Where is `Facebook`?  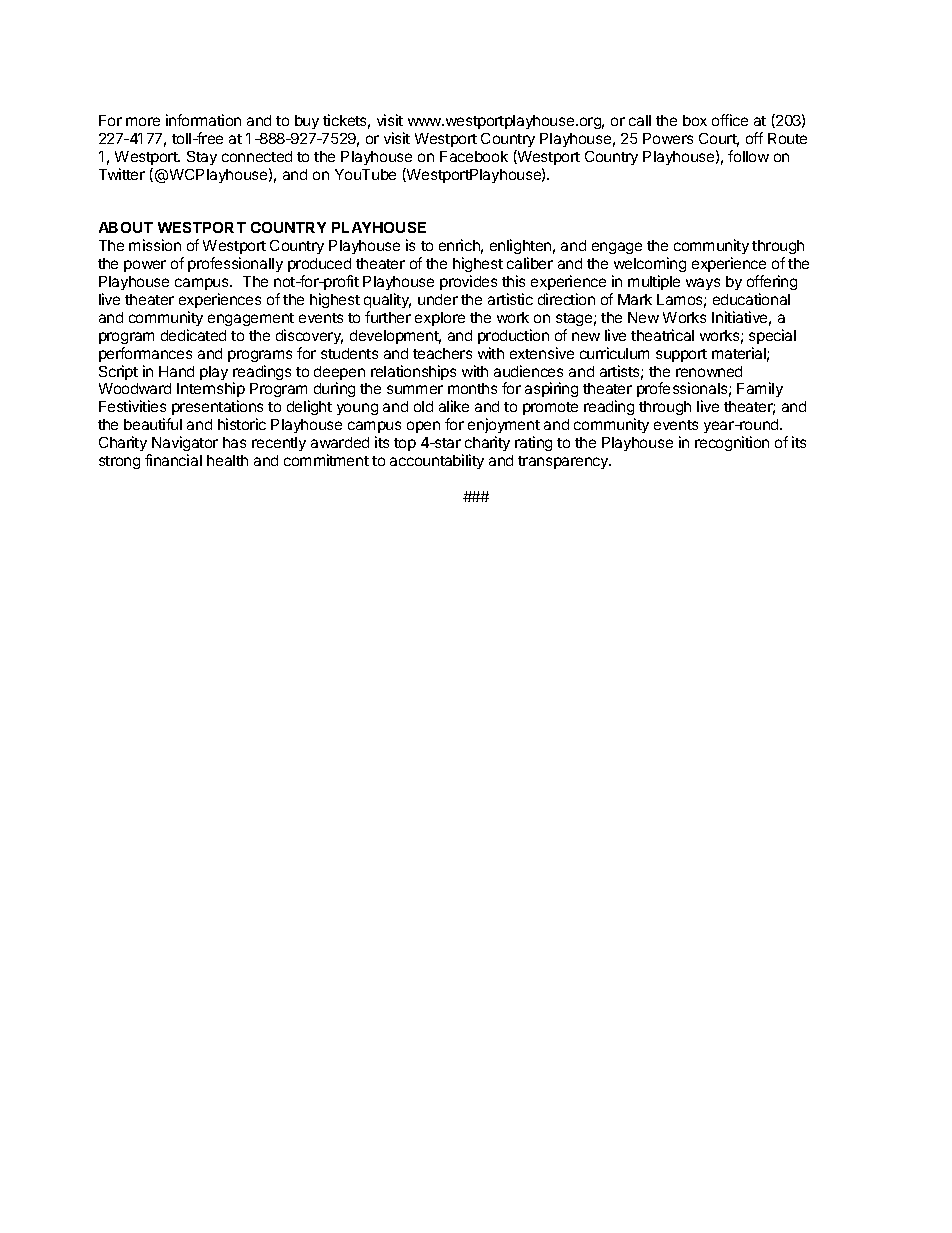
Facebook is located at coordinates (474, 156).
